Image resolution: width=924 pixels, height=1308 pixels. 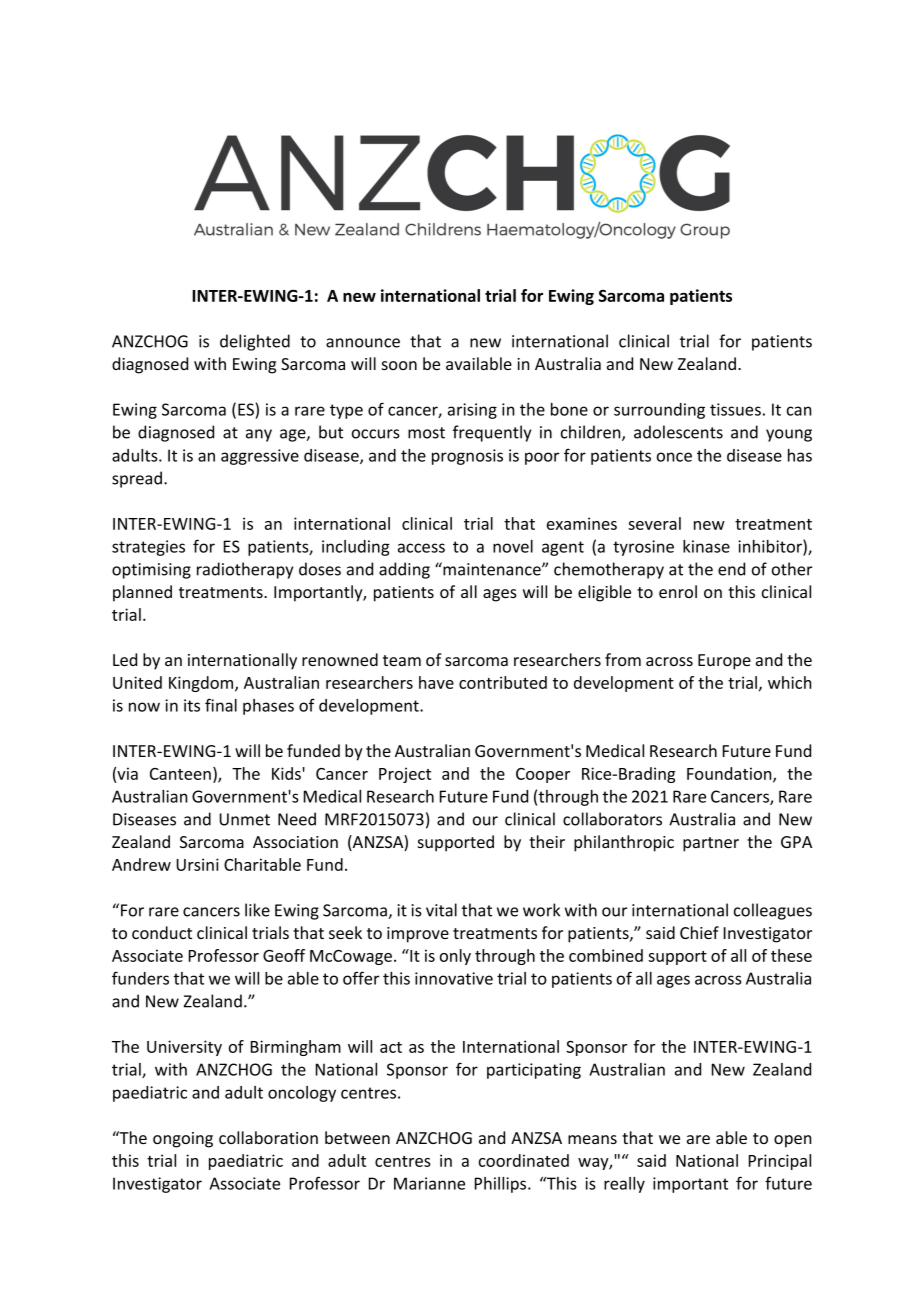 I want to click on partner, so click(x=711, y=844).
